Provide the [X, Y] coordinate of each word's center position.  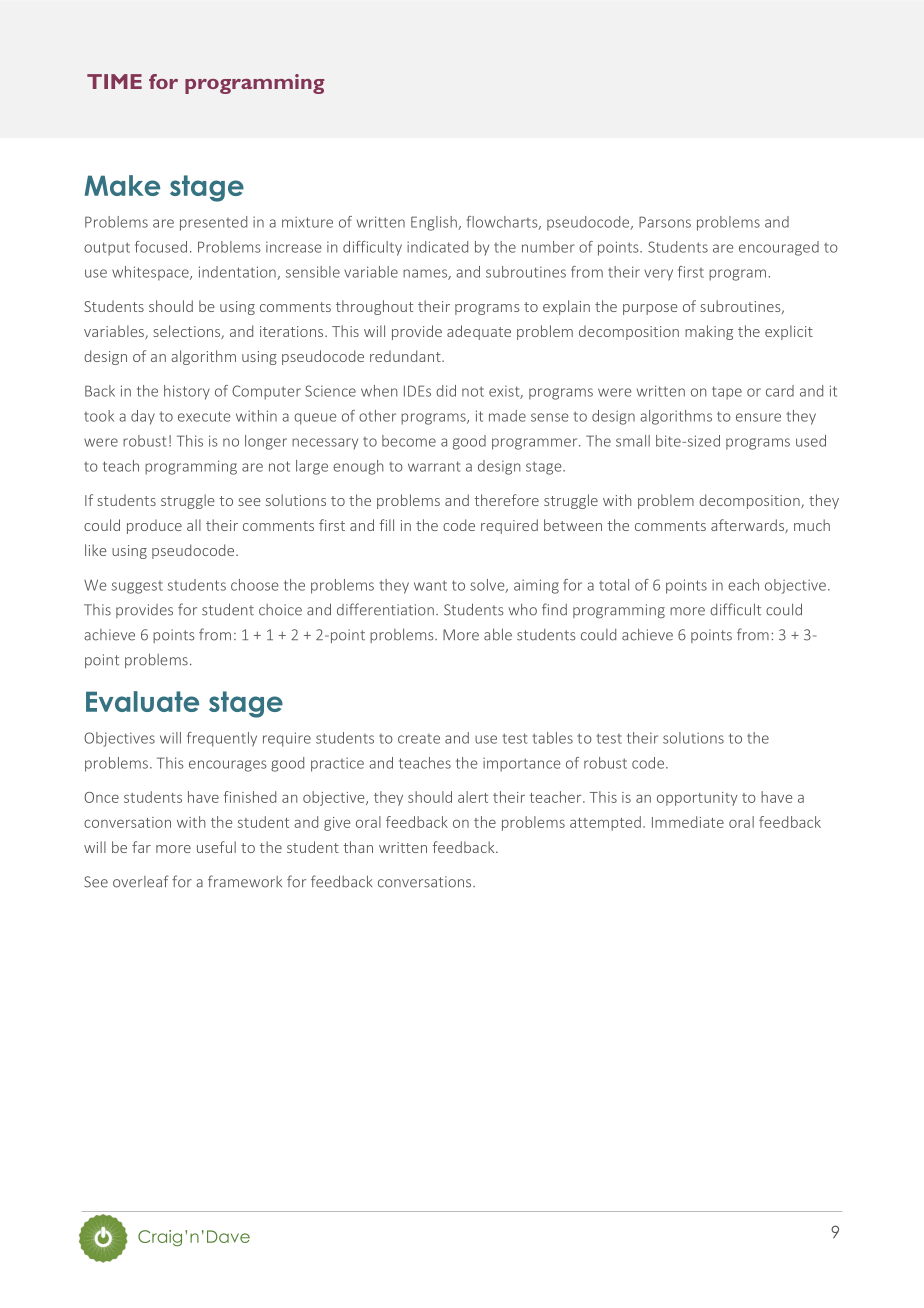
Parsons [665, 222]
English [435, 223]
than [358, 847]
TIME [114, 81]
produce [154, 526]
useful [216, 847]
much [812, 525]
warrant [434, 466]
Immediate [688, 822]
